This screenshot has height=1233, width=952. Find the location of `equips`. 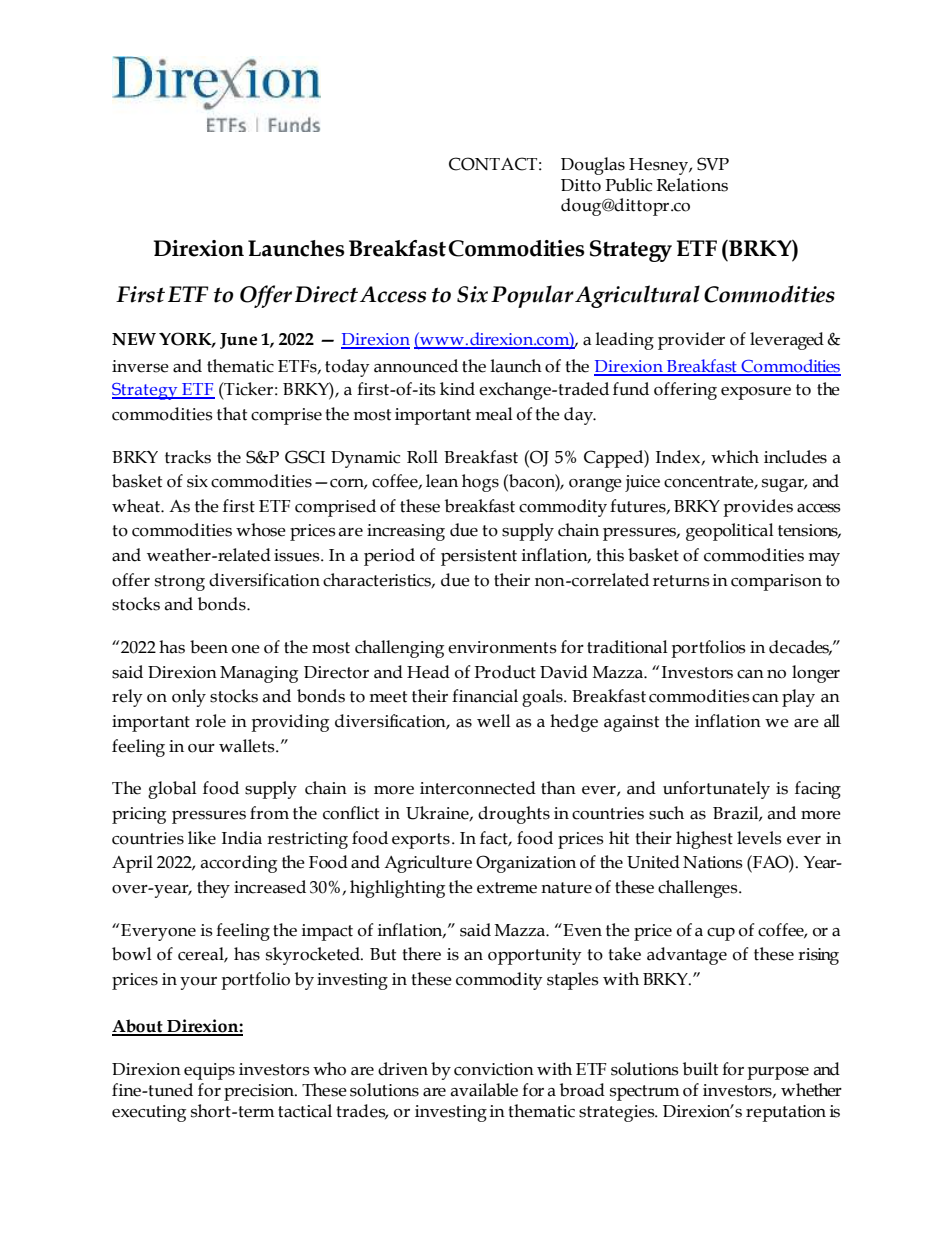

equips is located at coordinates (209, 1071).
